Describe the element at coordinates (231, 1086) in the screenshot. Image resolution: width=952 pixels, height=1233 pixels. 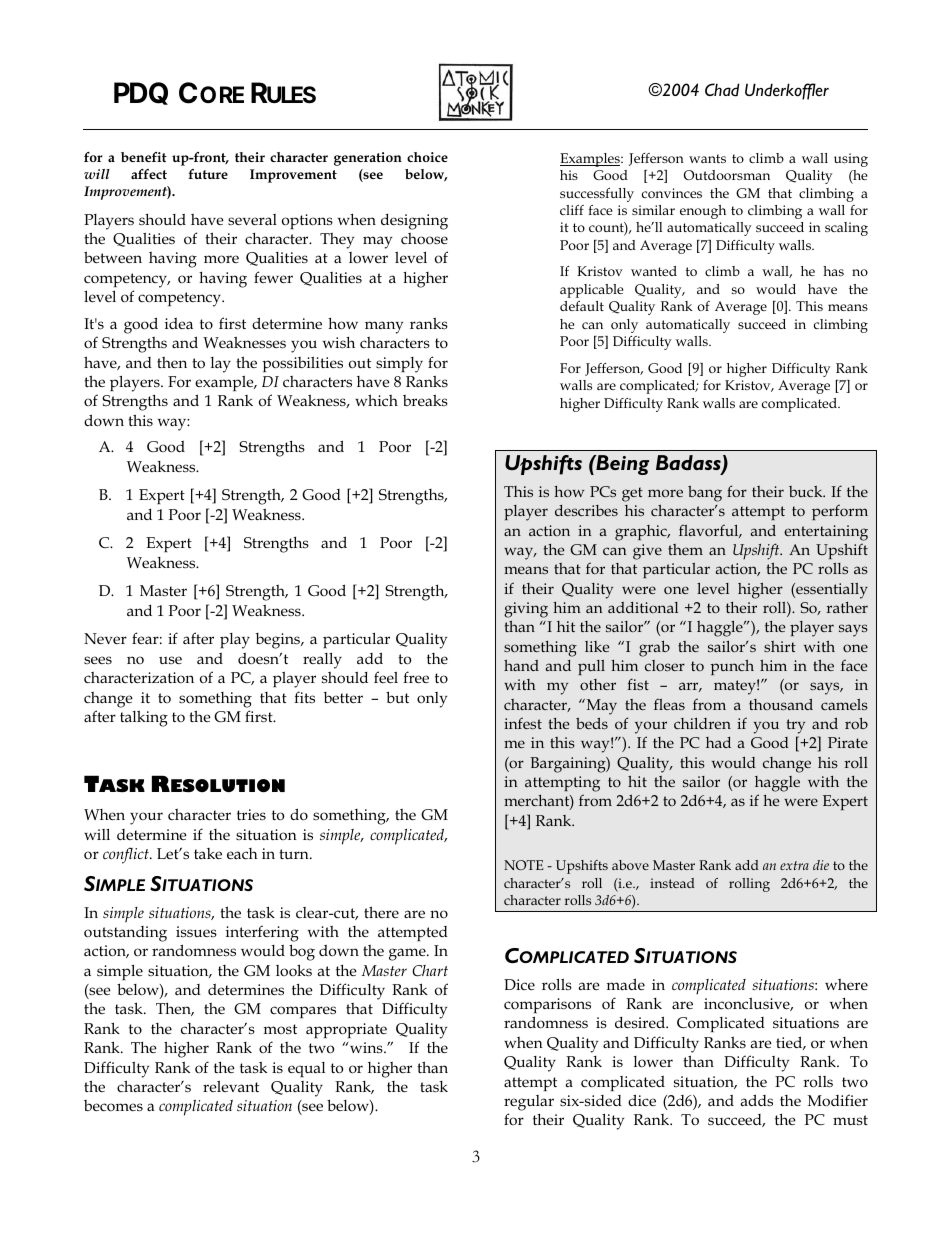
I see `relevant` at that location.
